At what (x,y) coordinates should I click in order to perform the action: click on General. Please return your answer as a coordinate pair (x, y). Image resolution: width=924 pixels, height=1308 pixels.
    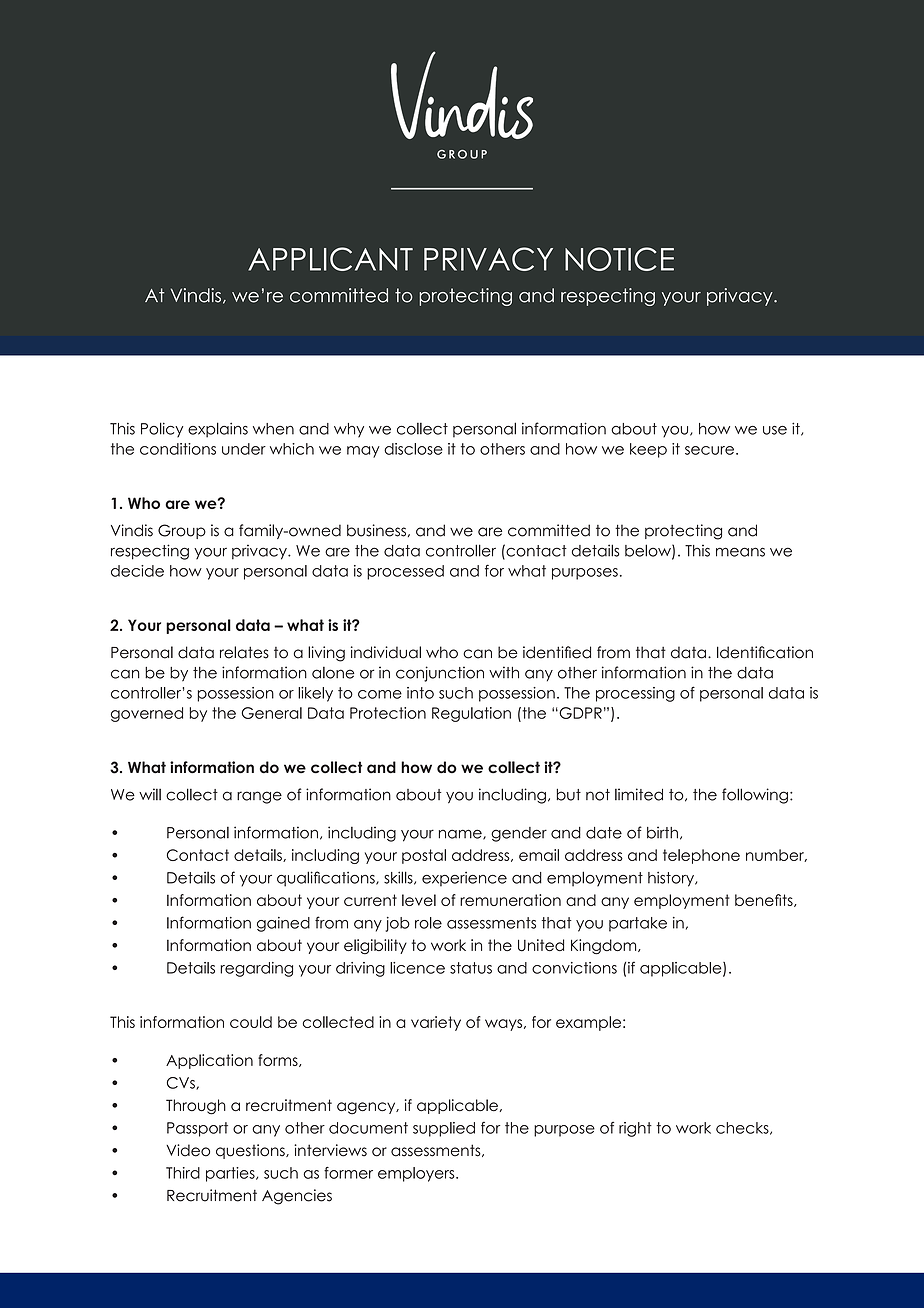
    Looking at the image, I should click on (272, 713).
